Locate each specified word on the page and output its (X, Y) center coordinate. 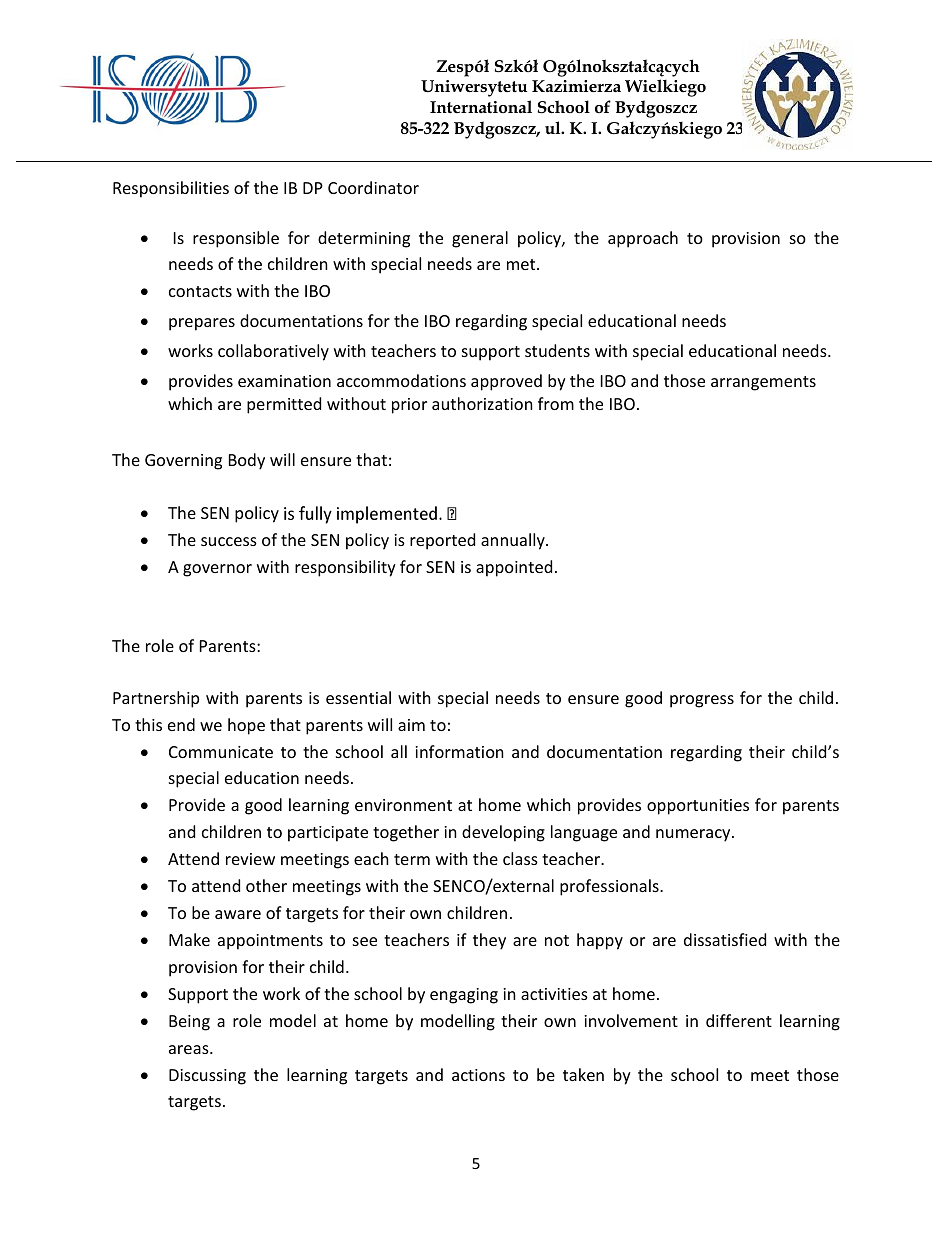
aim (411, 725)
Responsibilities (171, 189)
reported (442, 541)
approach (643, 239)
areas (190, 1049)
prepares (202, 324)
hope (246, 726)
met (522, 264)
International (481, 107)
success (229, 541)
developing (503, 833)
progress (702, 701)
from (556, 403)
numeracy (694, 835)
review (250, 859)
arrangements (763, 383)
